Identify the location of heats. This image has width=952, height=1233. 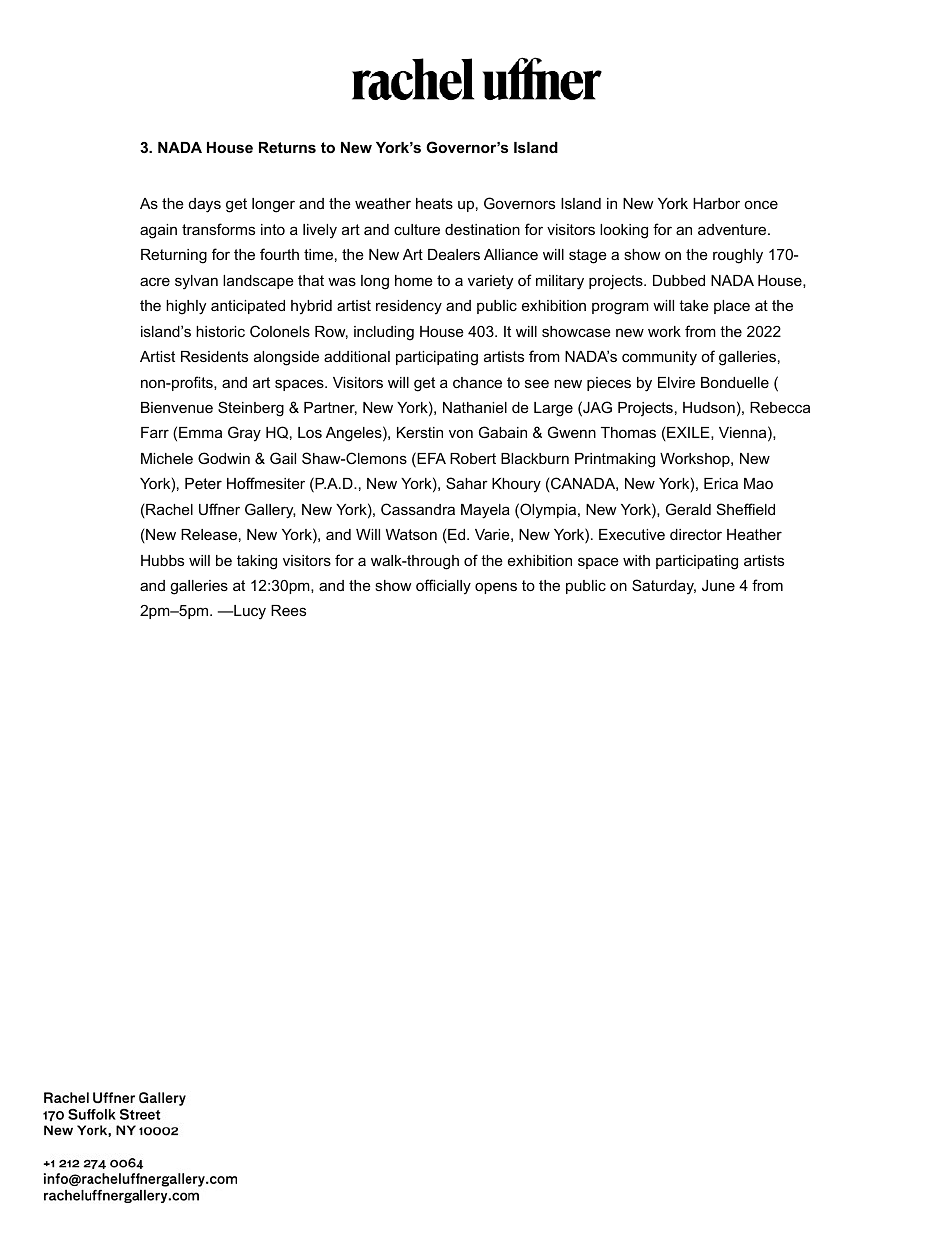
(434, 203).
